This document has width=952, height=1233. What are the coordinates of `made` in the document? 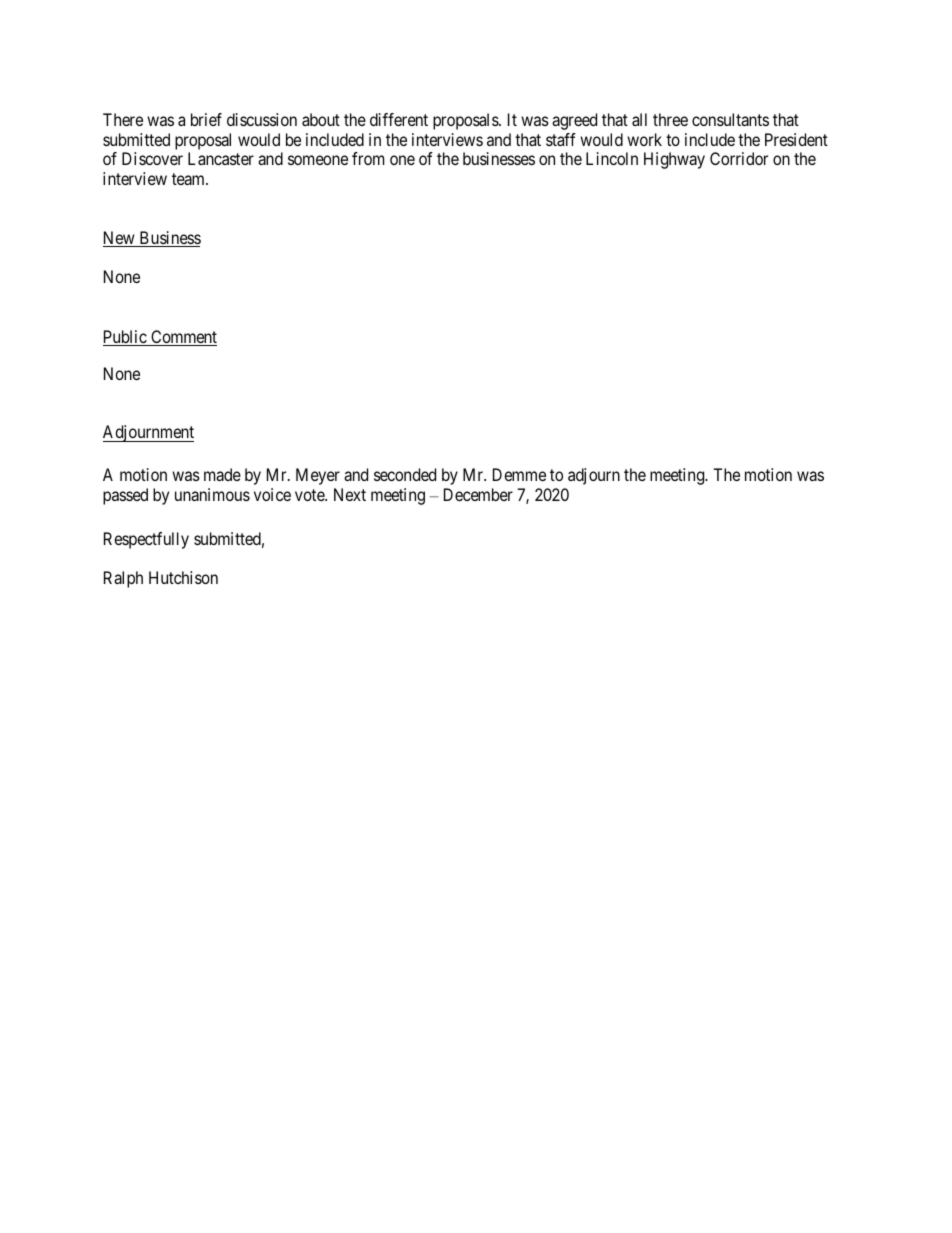 It's located at (222, 474).
